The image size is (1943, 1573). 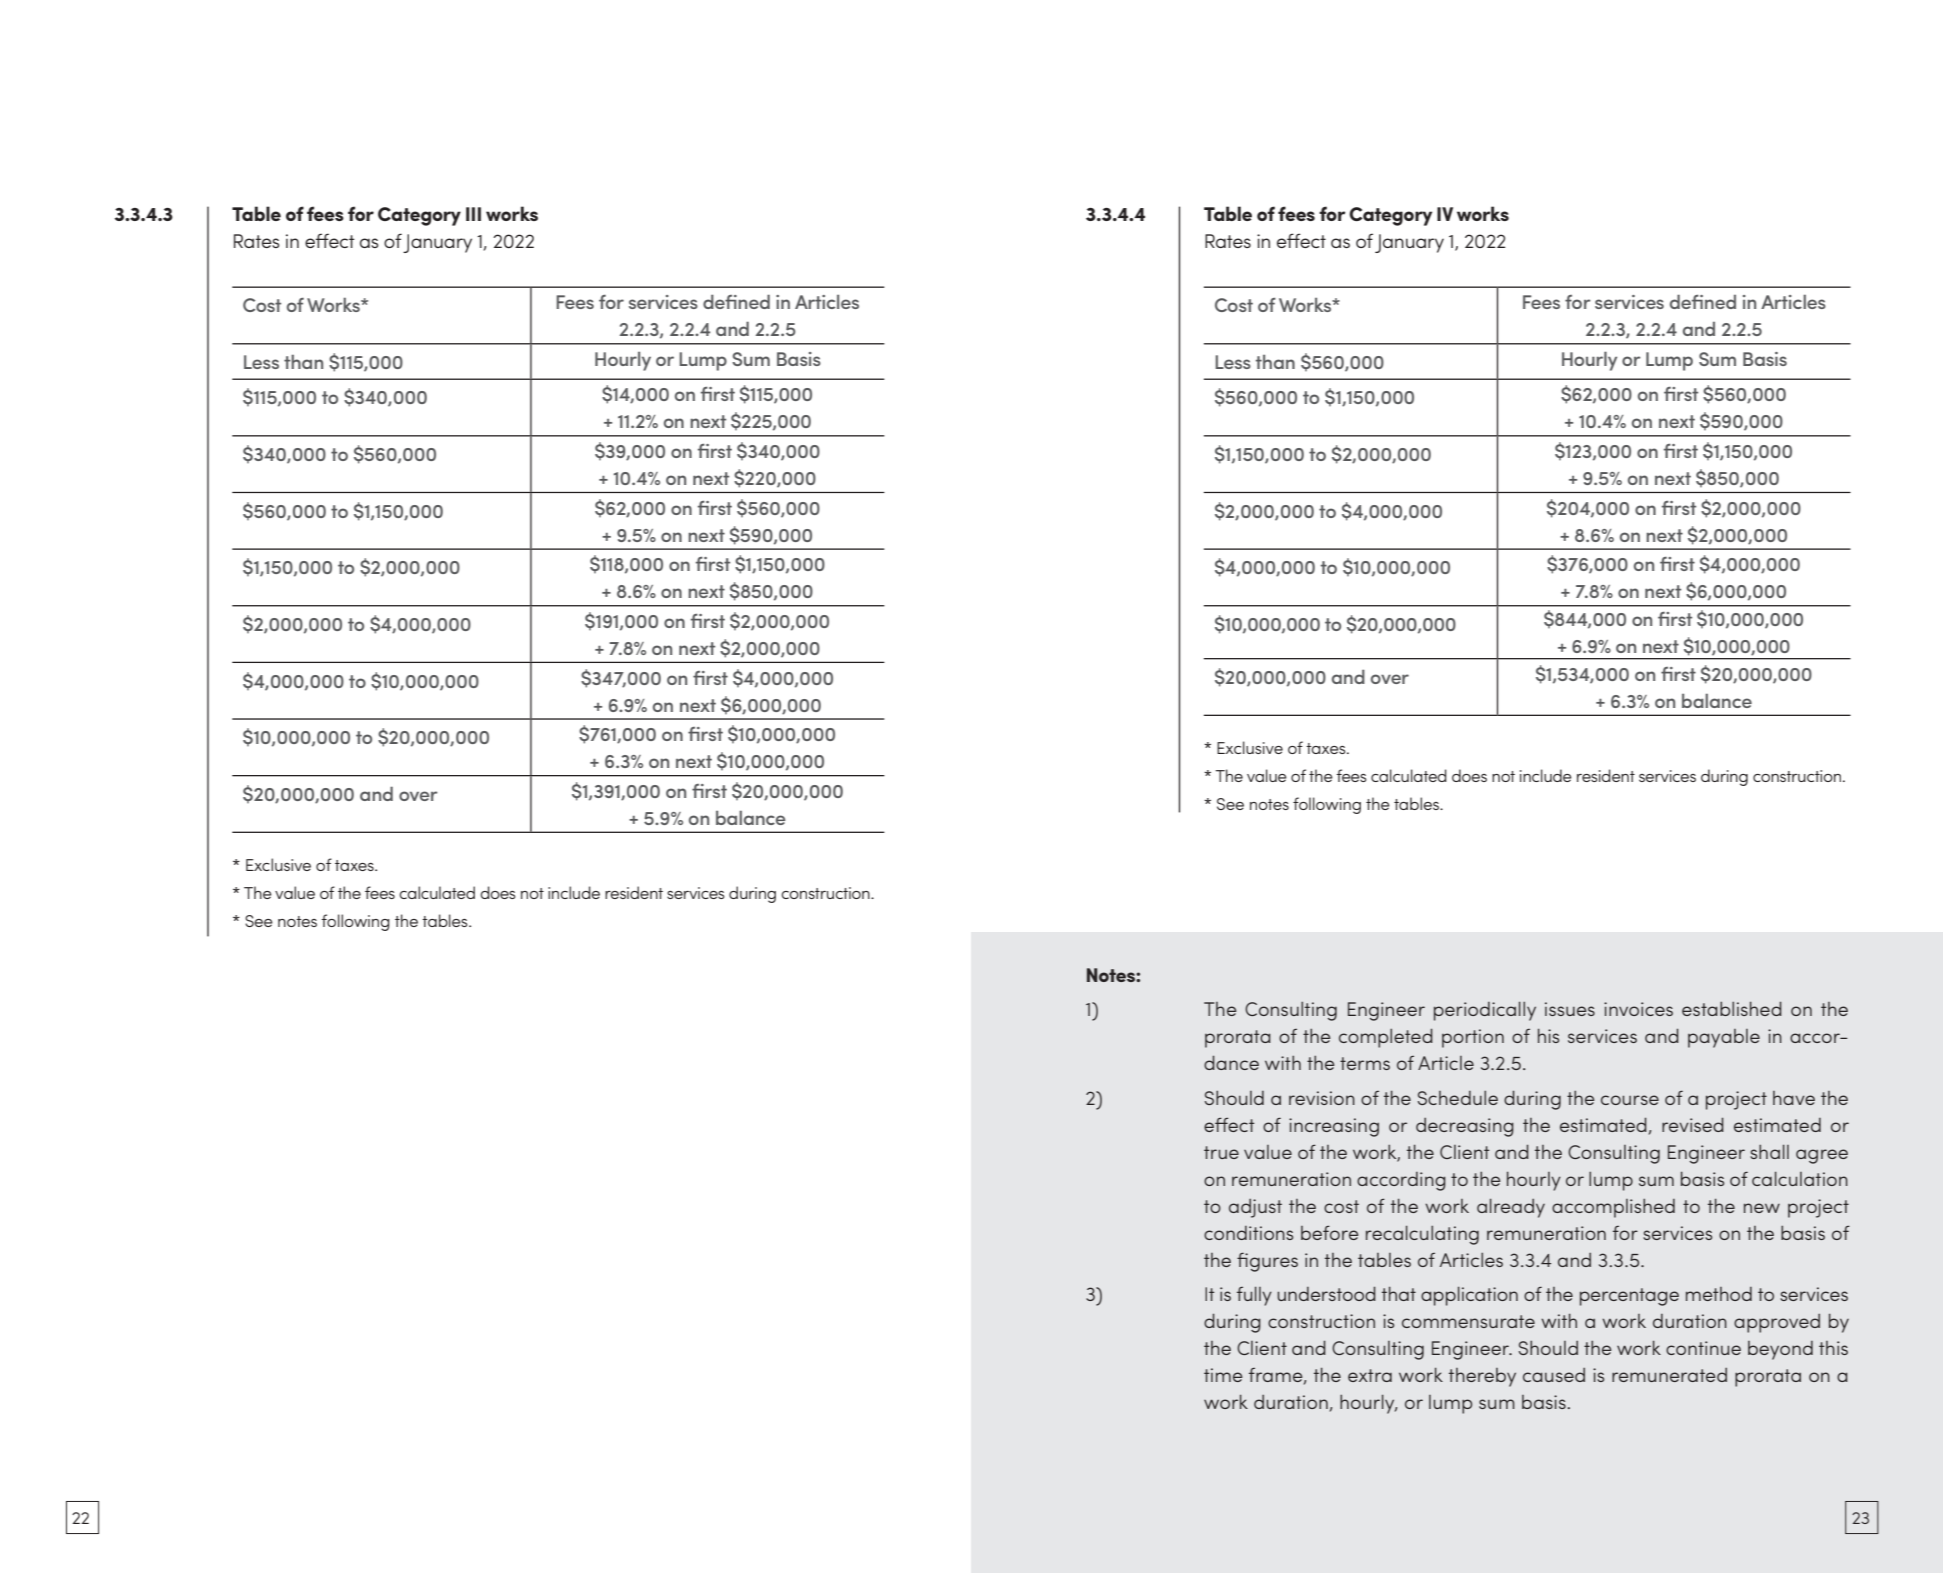 I want to click on Schedule, so click(x=1458, y=1098).
